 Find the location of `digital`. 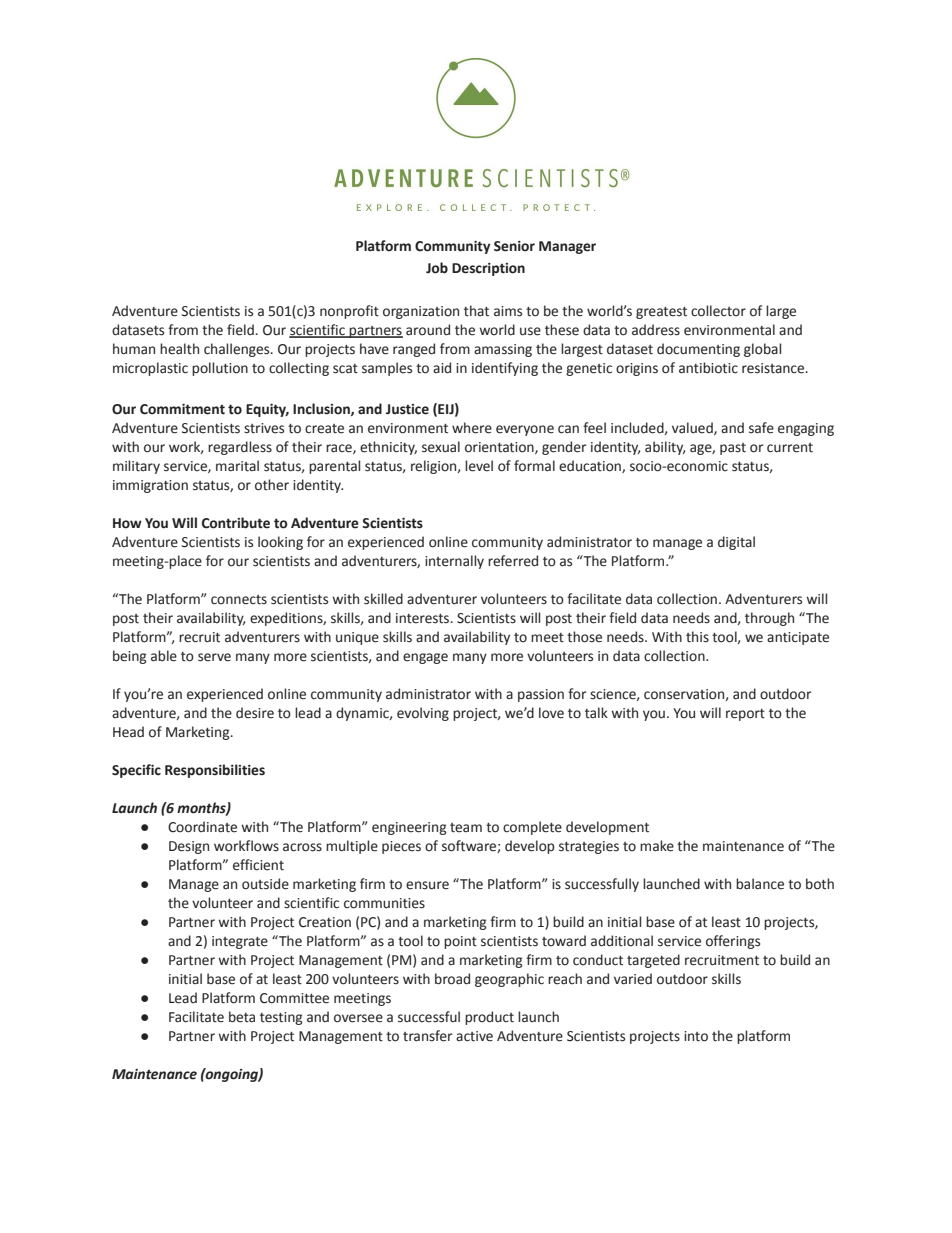

digital is located at coordinates (736, 543).
